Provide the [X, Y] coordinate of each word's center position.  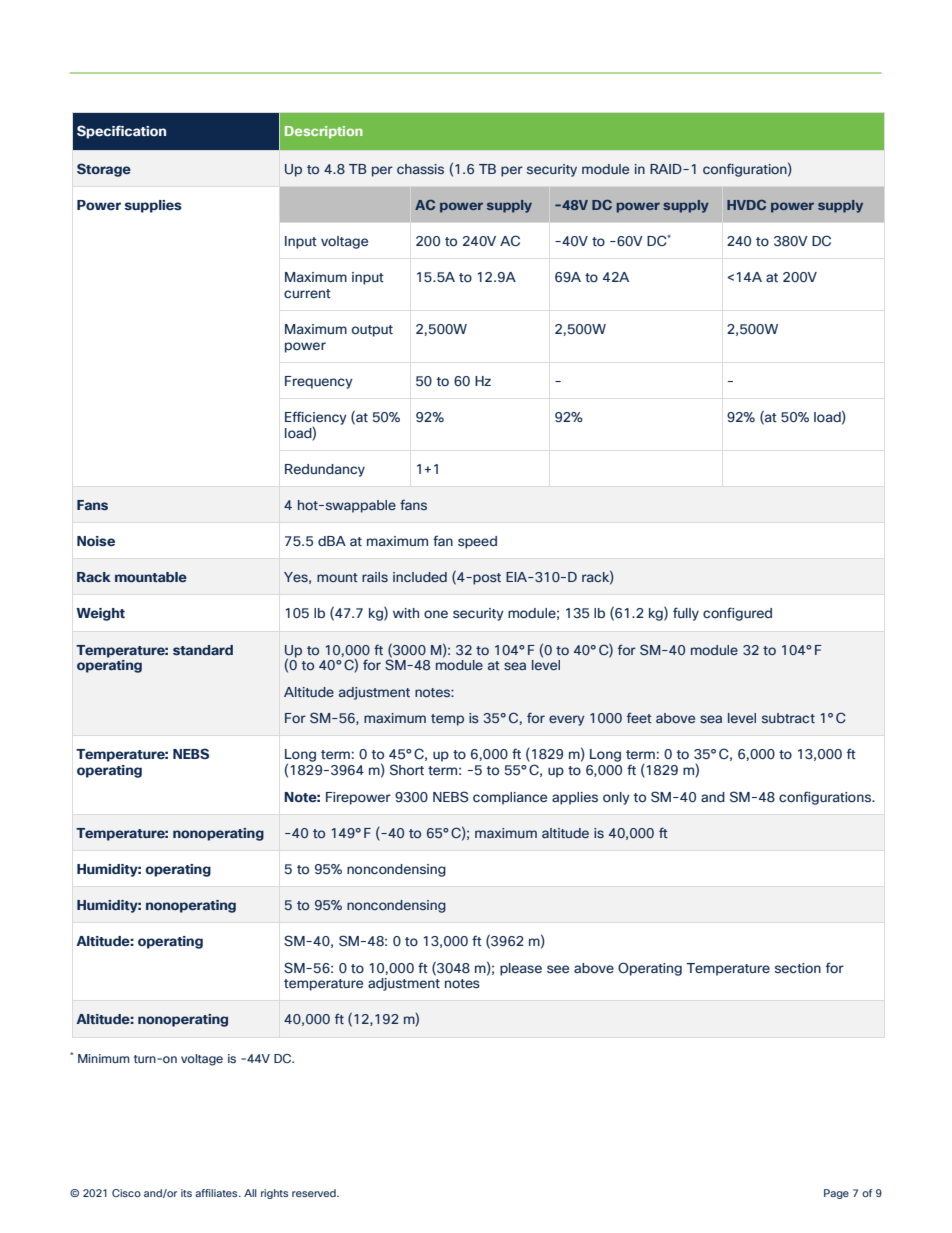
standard [203, 650]
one [436, 614]
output [372, 331]
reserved [315, 1193]
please [521, 969]
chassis [420, 169]
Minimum [104, 1058]
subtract [788, 718]
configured [737, 614]
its [186, 1193]
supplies [153, 206]
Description [324, 132]
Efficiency [316, 418]
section [798, 968]
